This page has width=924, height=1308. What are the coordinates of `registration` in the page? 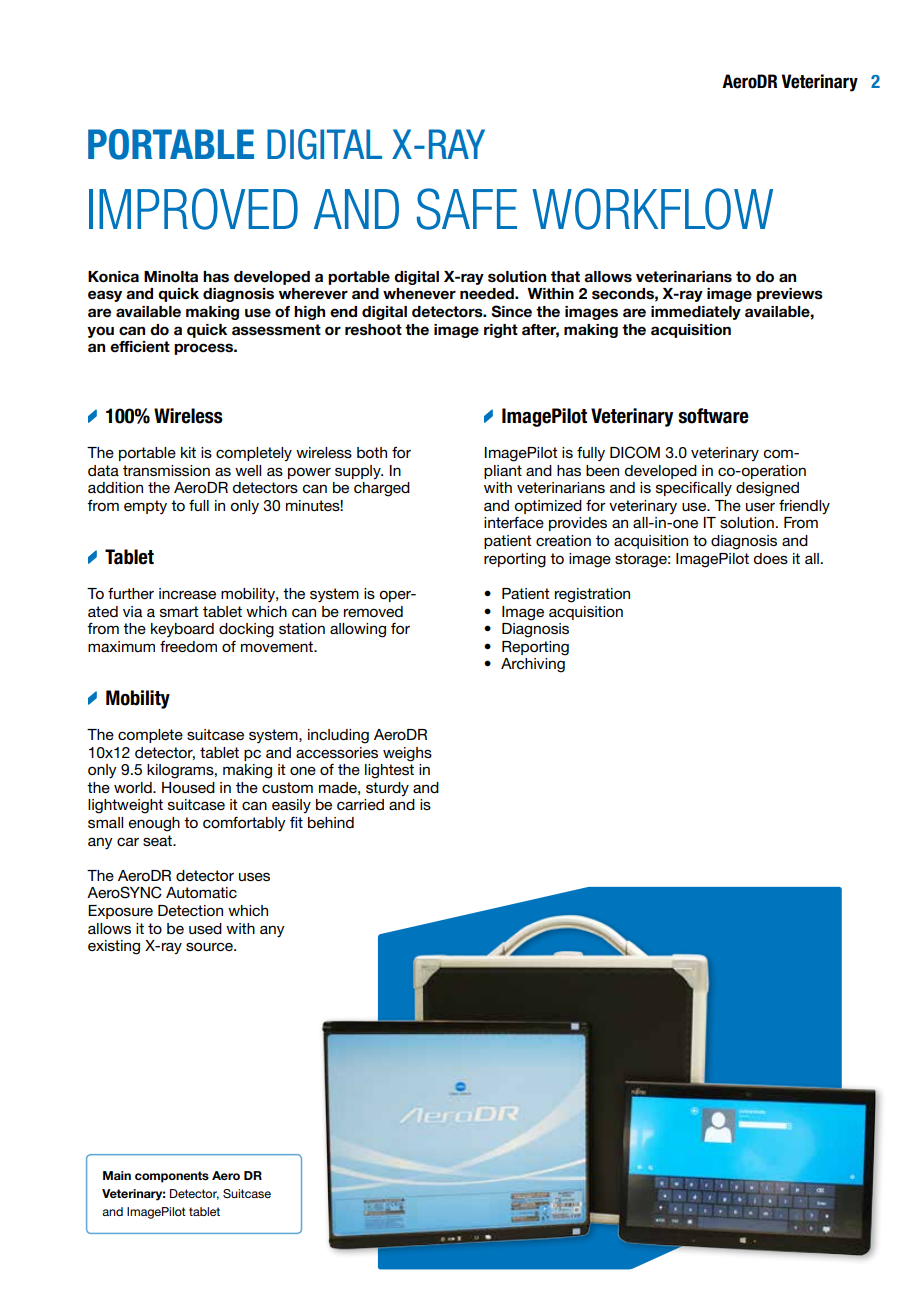 It's located at (592, 595).
